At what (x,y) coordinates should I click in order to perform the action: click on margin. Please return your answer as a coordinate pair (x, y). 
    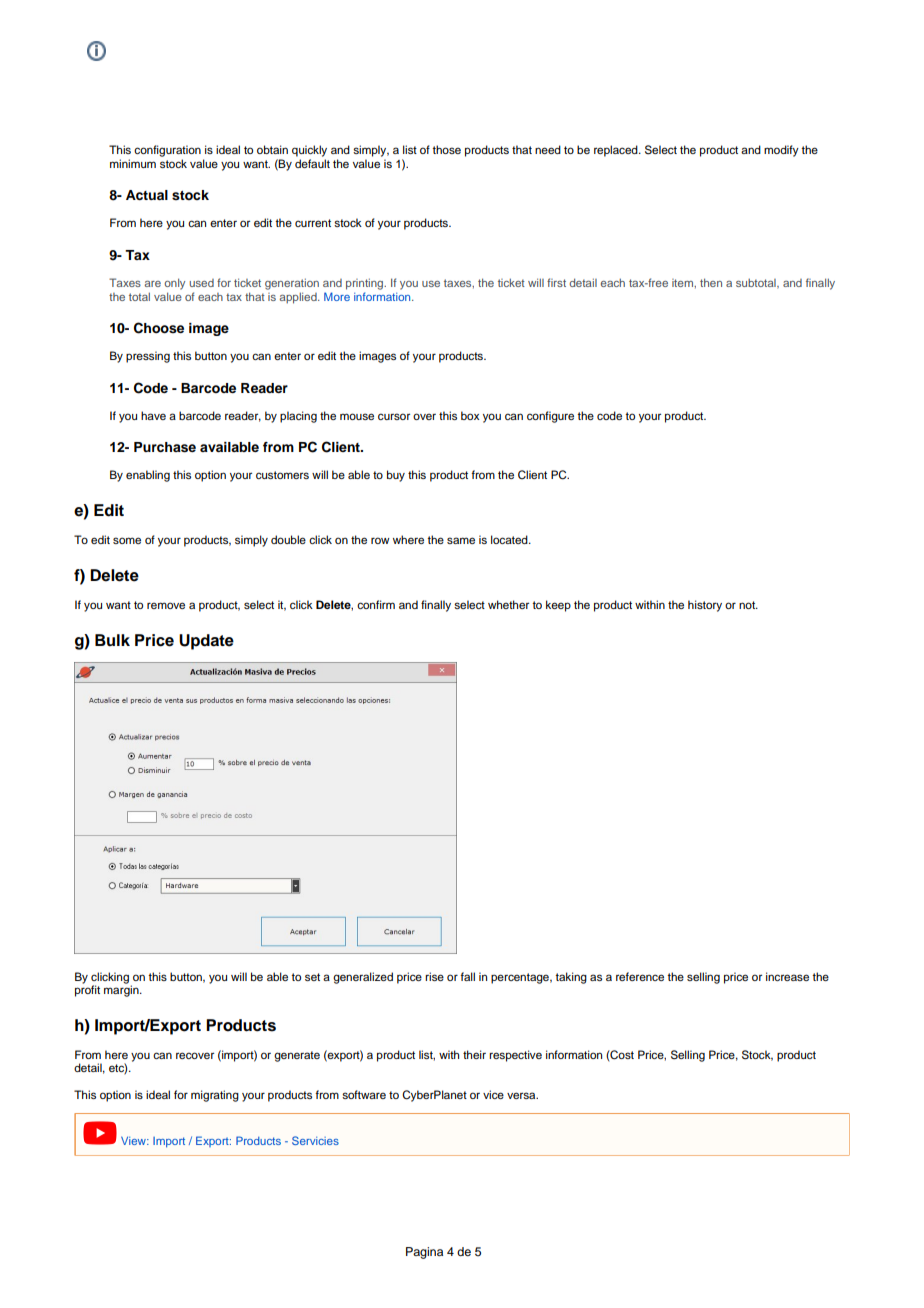
    Looking at the image, I should click on (122, 990).
